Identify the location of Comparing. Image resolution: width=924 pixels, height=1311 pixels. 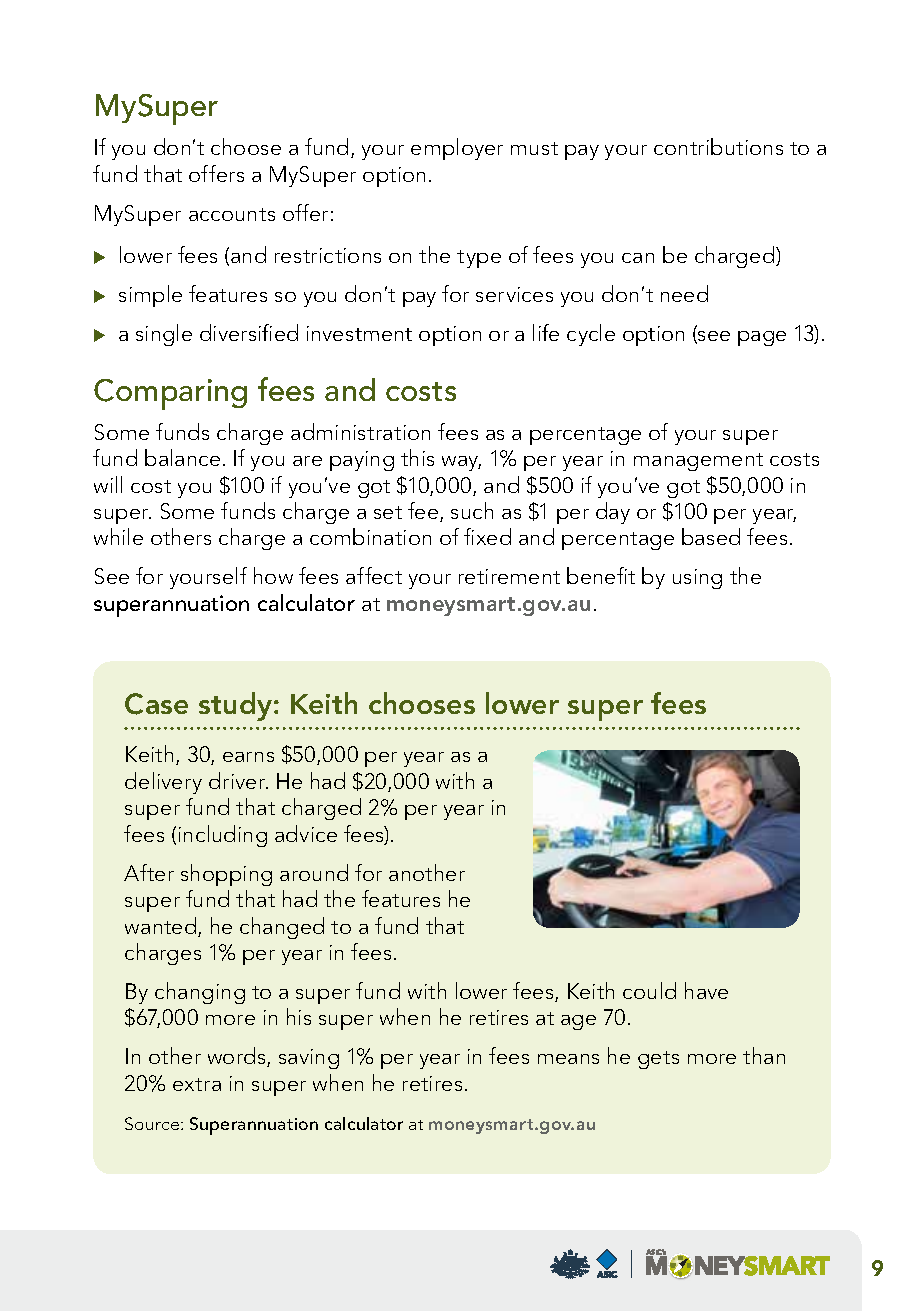
(170, 394).
